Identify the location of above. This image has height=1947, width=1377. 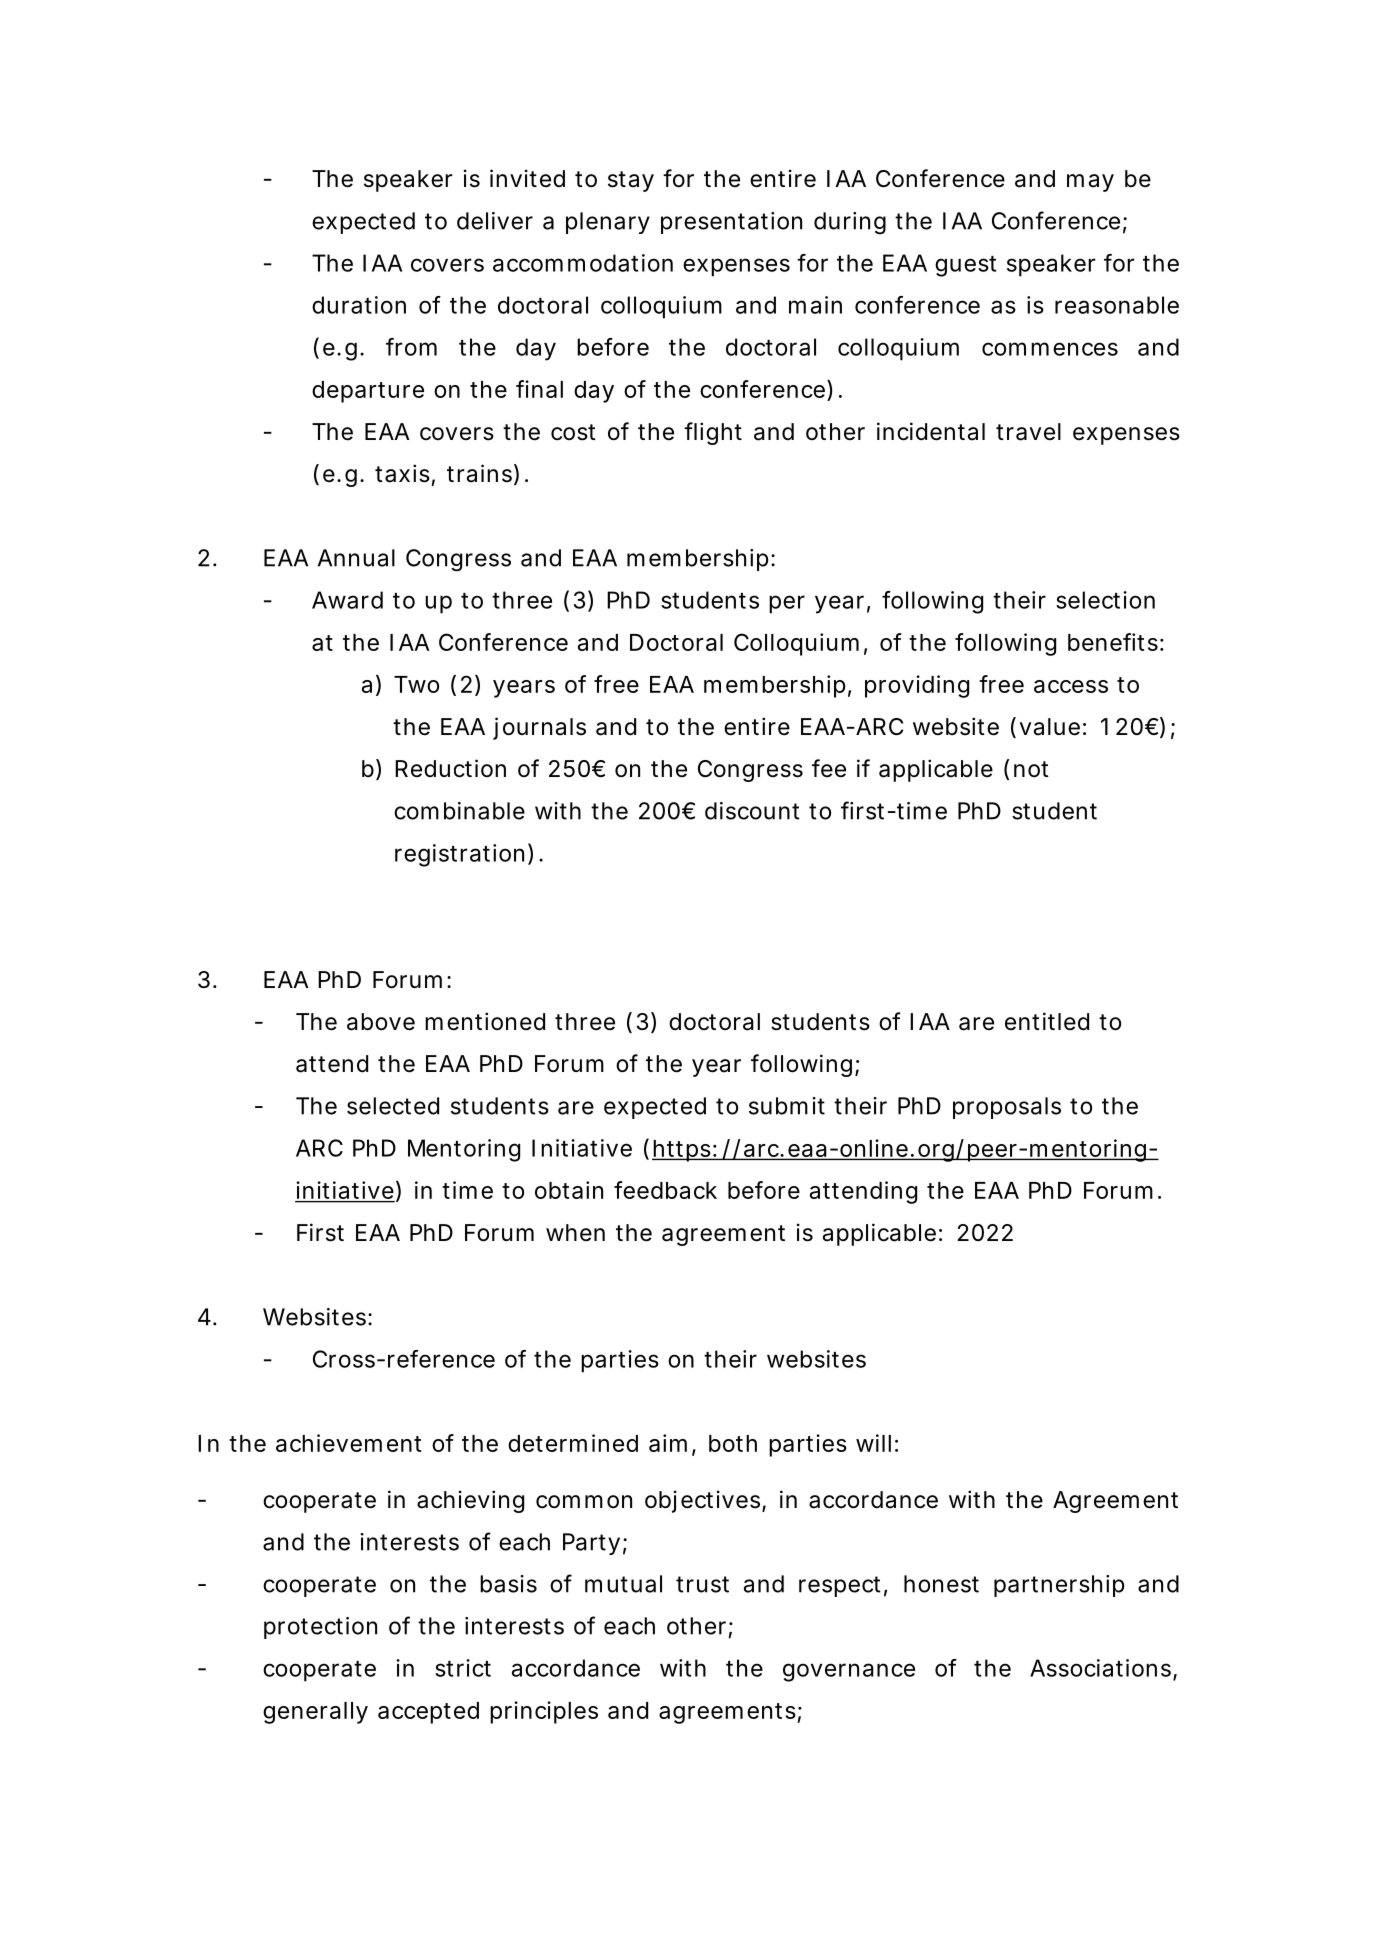
(381, 1022).
